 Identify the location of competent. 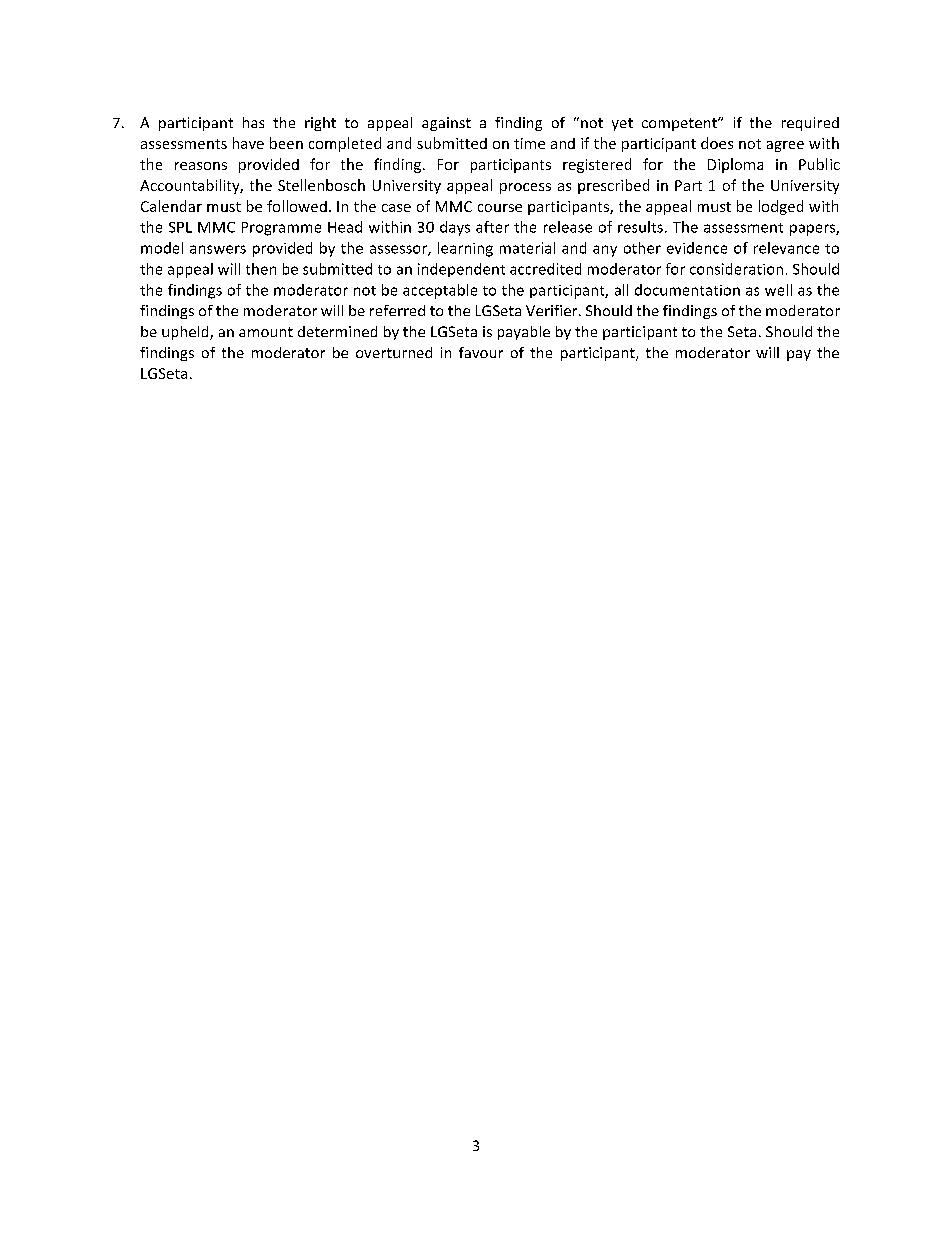
(680, 124).
